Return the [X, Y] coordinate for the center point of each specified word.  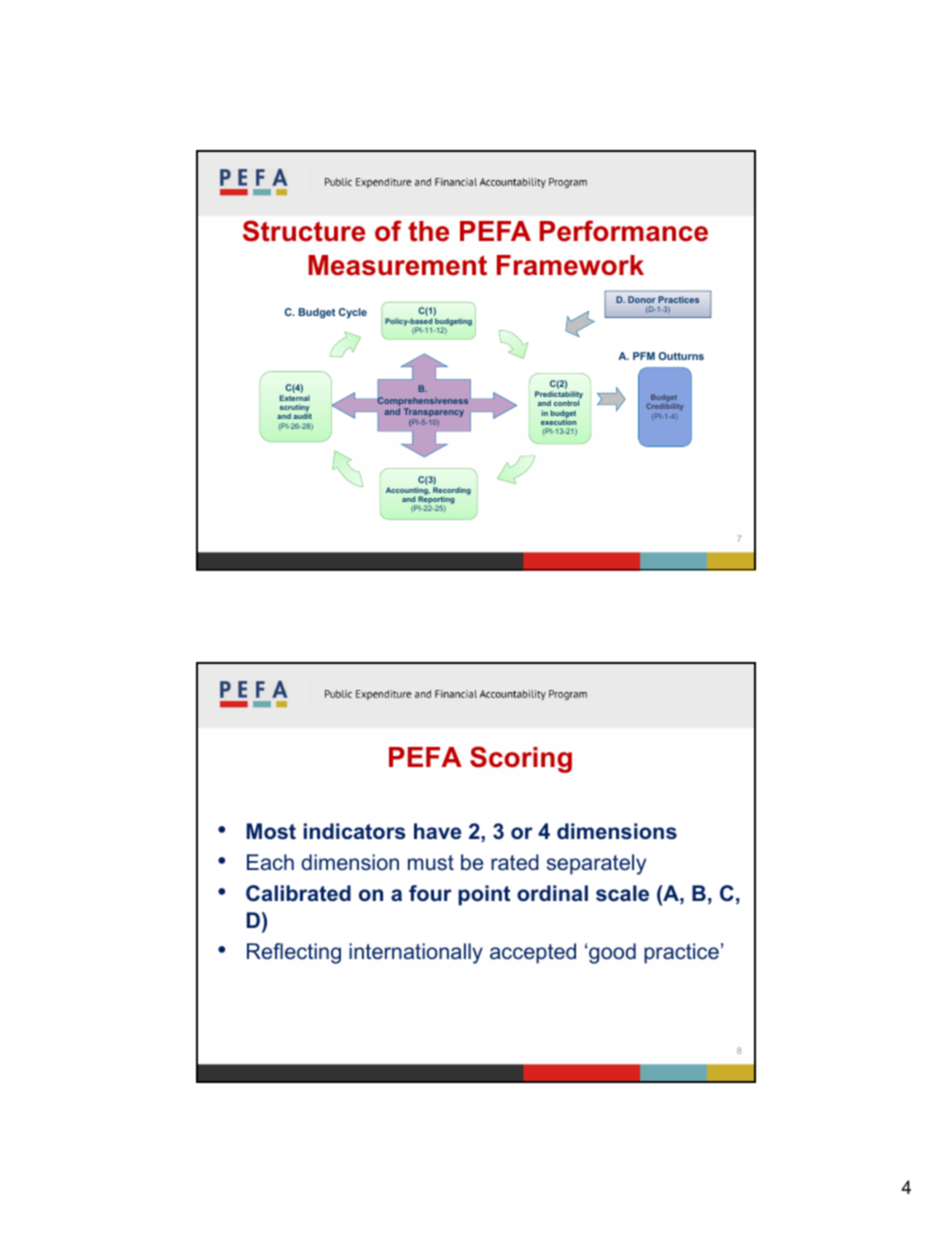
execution [558, 422]
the [428, 231]
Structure [304, 231]
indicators [355, 831]
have [437, 831]
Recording [452, 492]
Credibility [665, 408]
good [612, 953]
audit [302, 416]
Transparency [434, 414]
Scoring [521, 759]
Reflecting [294, 953]
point [484, 895]
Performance [624, 231]
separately [596, 864]
